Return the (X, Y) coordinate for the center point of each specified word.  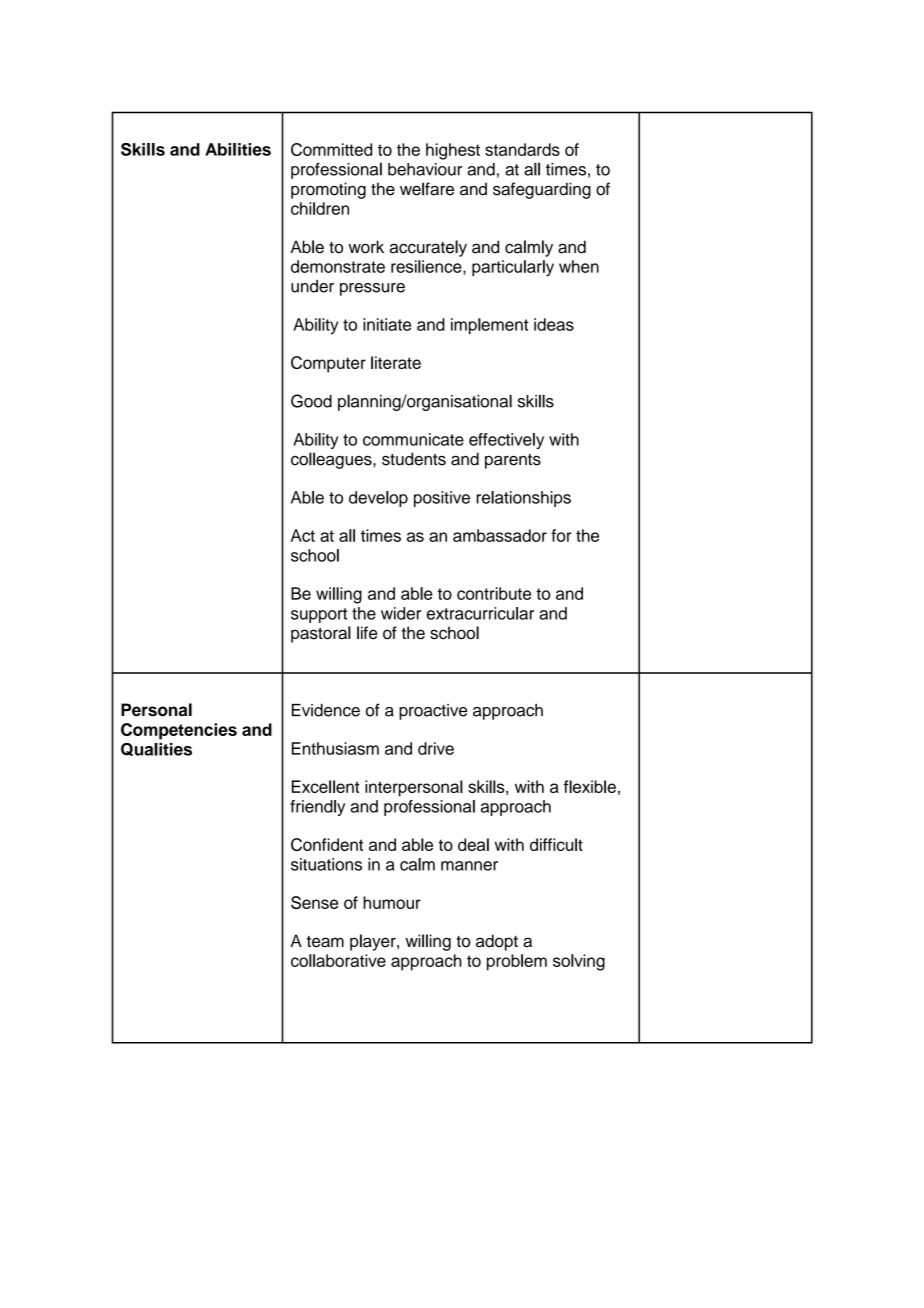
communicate (413, 439)
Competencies (179, 731)
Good (311, 401)
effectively (506, 441)
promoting (328, 190)
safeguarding (542, 190)
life (367, 633)
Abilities (238, 149)
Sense (314, 902)
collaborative (338, 960)
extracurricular (480, 613)
